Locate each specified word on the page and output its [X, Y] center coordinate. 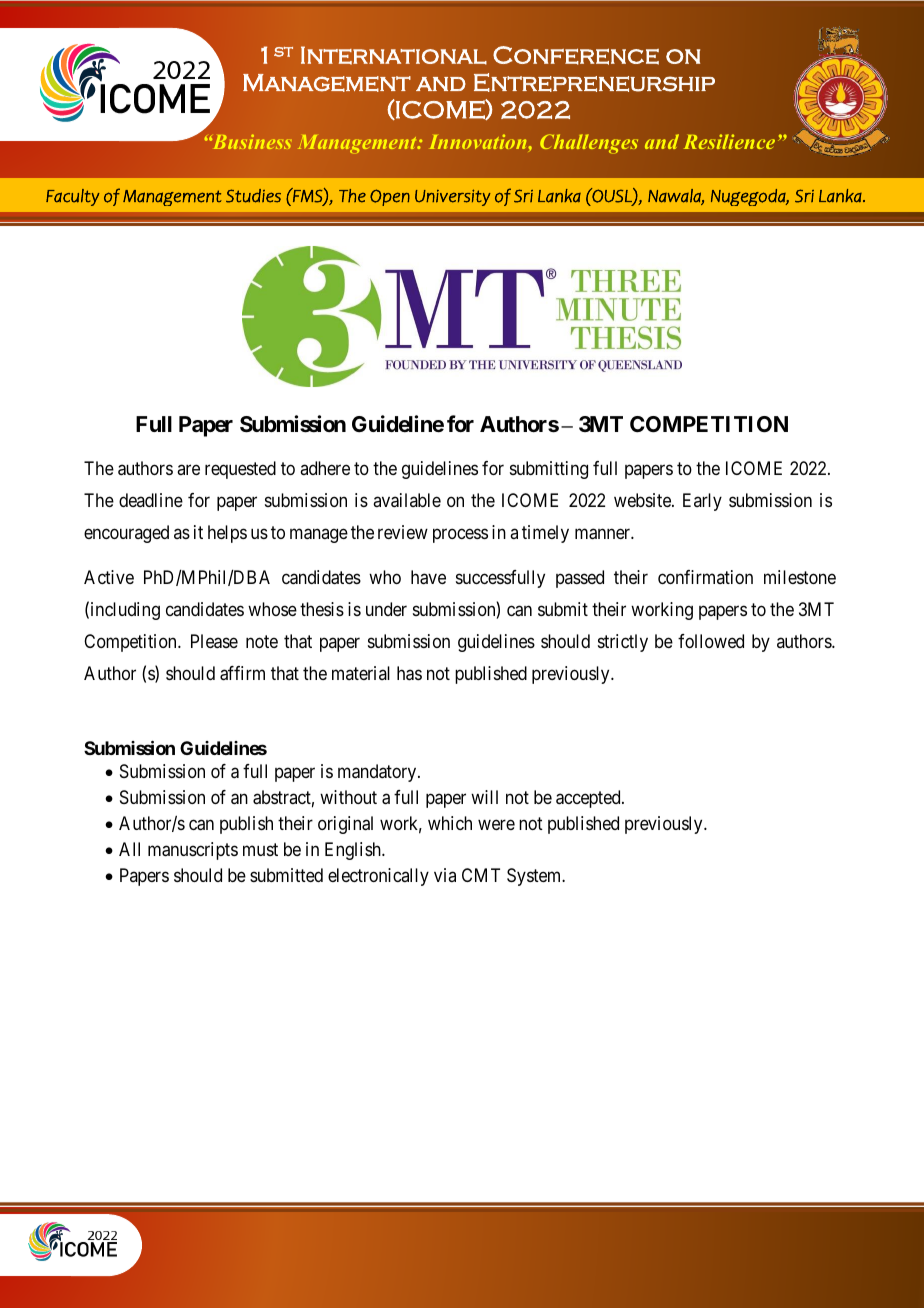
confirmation [705, 577]
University [453, 197]
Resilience [729, 141]
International [394, 55]
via [445, 875]
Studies [253, 196]
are [188, 469]
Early [702, 502]
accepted [589, 799]
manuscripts [193, 851]
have [428, 577]
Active [109, 577]
